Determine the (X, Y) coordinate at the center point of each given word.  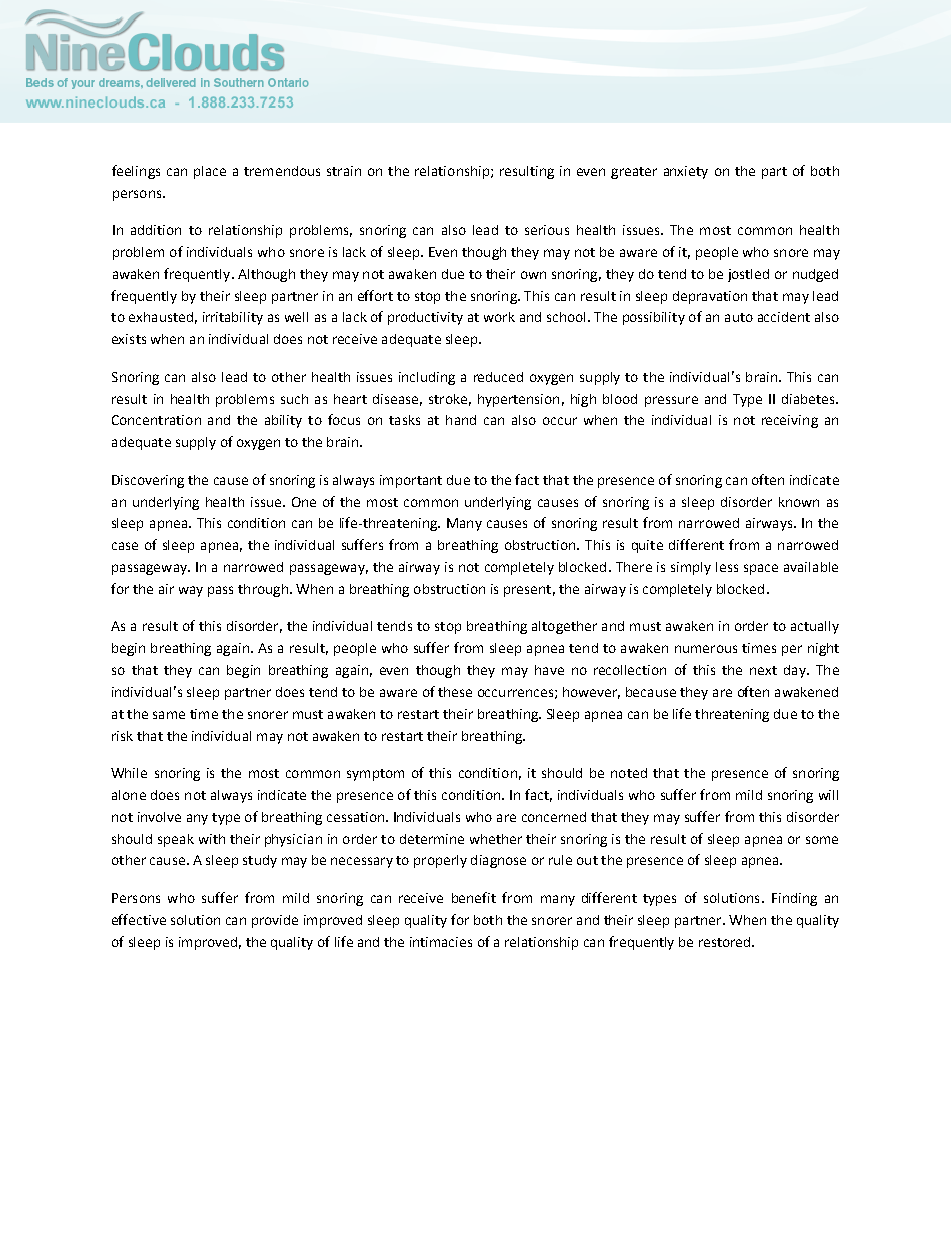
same (169, 715)
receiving (790, 421)
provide (275, 921)
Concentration (156, 420)
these (455, 692)
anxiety (686, 172)
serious (547, 230)
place (210, 172)
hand (461, 420)
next (763, 670)
